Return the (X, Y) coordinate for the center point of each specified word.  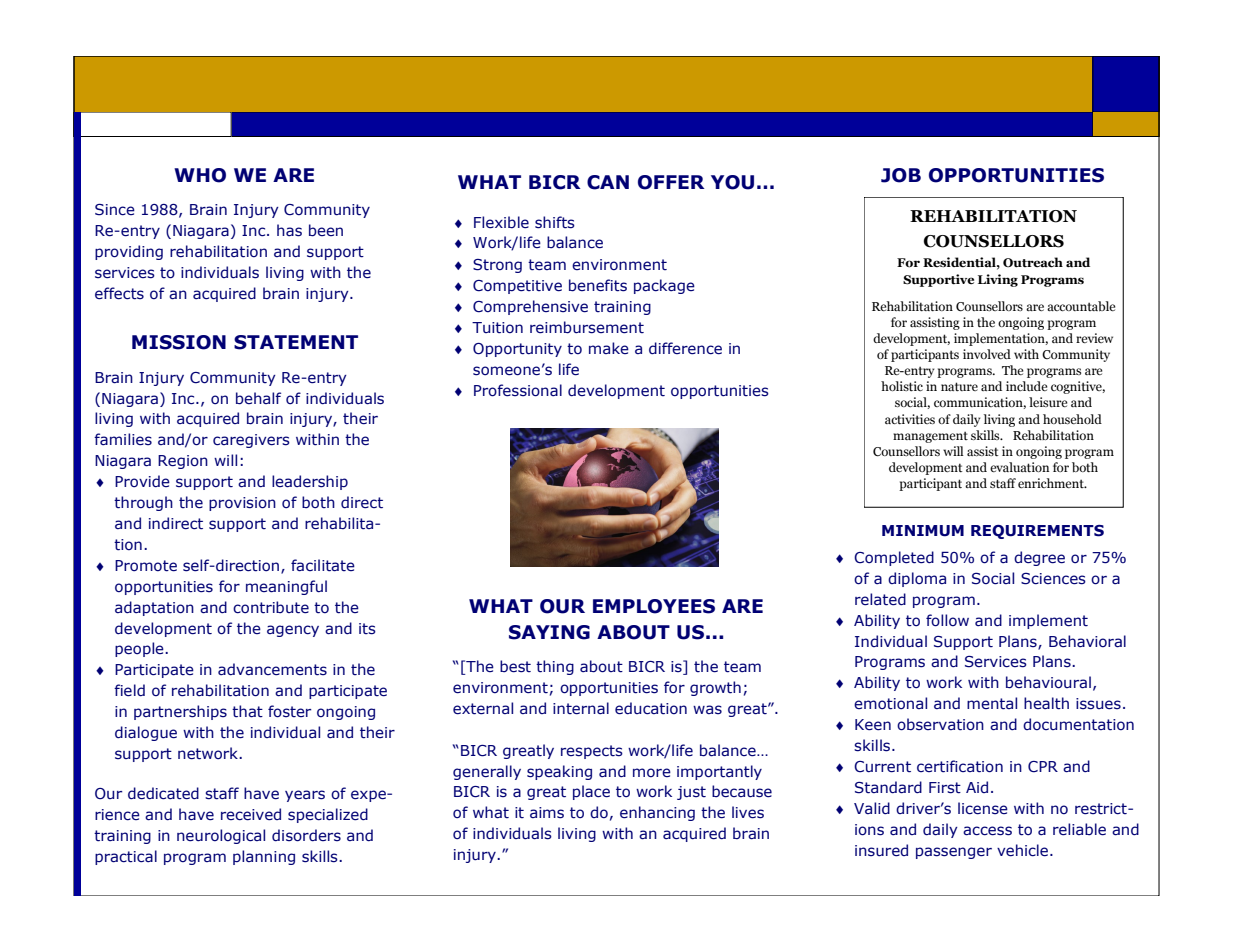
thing (555, 667)
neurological (221, 836)
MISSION (179, 342)
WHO (200, 175)
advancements (272, 669)
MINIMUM (923, 531)
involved (987, 354)
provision (242, 504)
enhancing (657, 813)
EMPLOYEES (654, 606)
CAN (608, 182)
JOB (901, 175)
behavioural (1048, 682)
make (609, 348)
